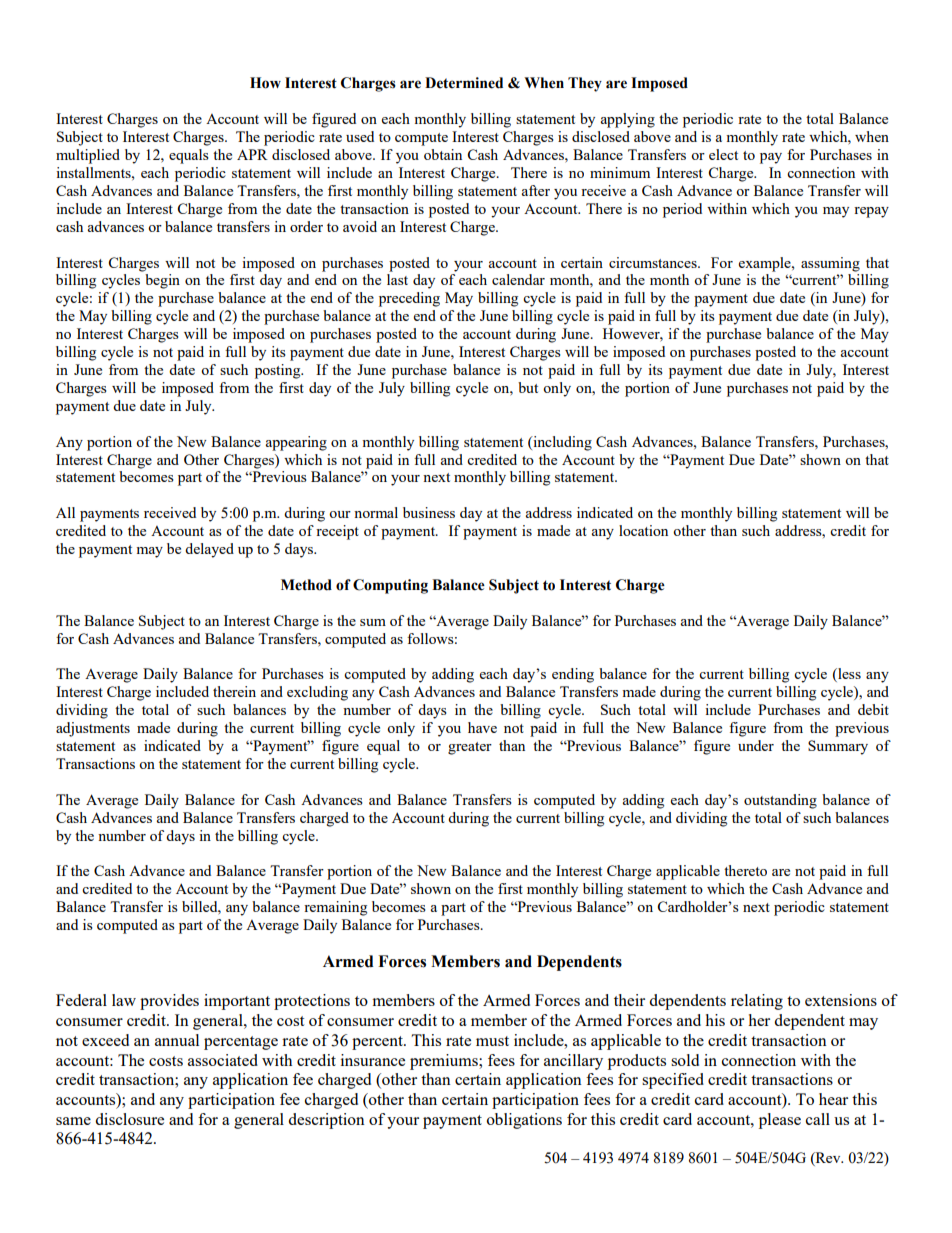 This page has width=952, height=1233. I want to click on location, so click(643, 530).
